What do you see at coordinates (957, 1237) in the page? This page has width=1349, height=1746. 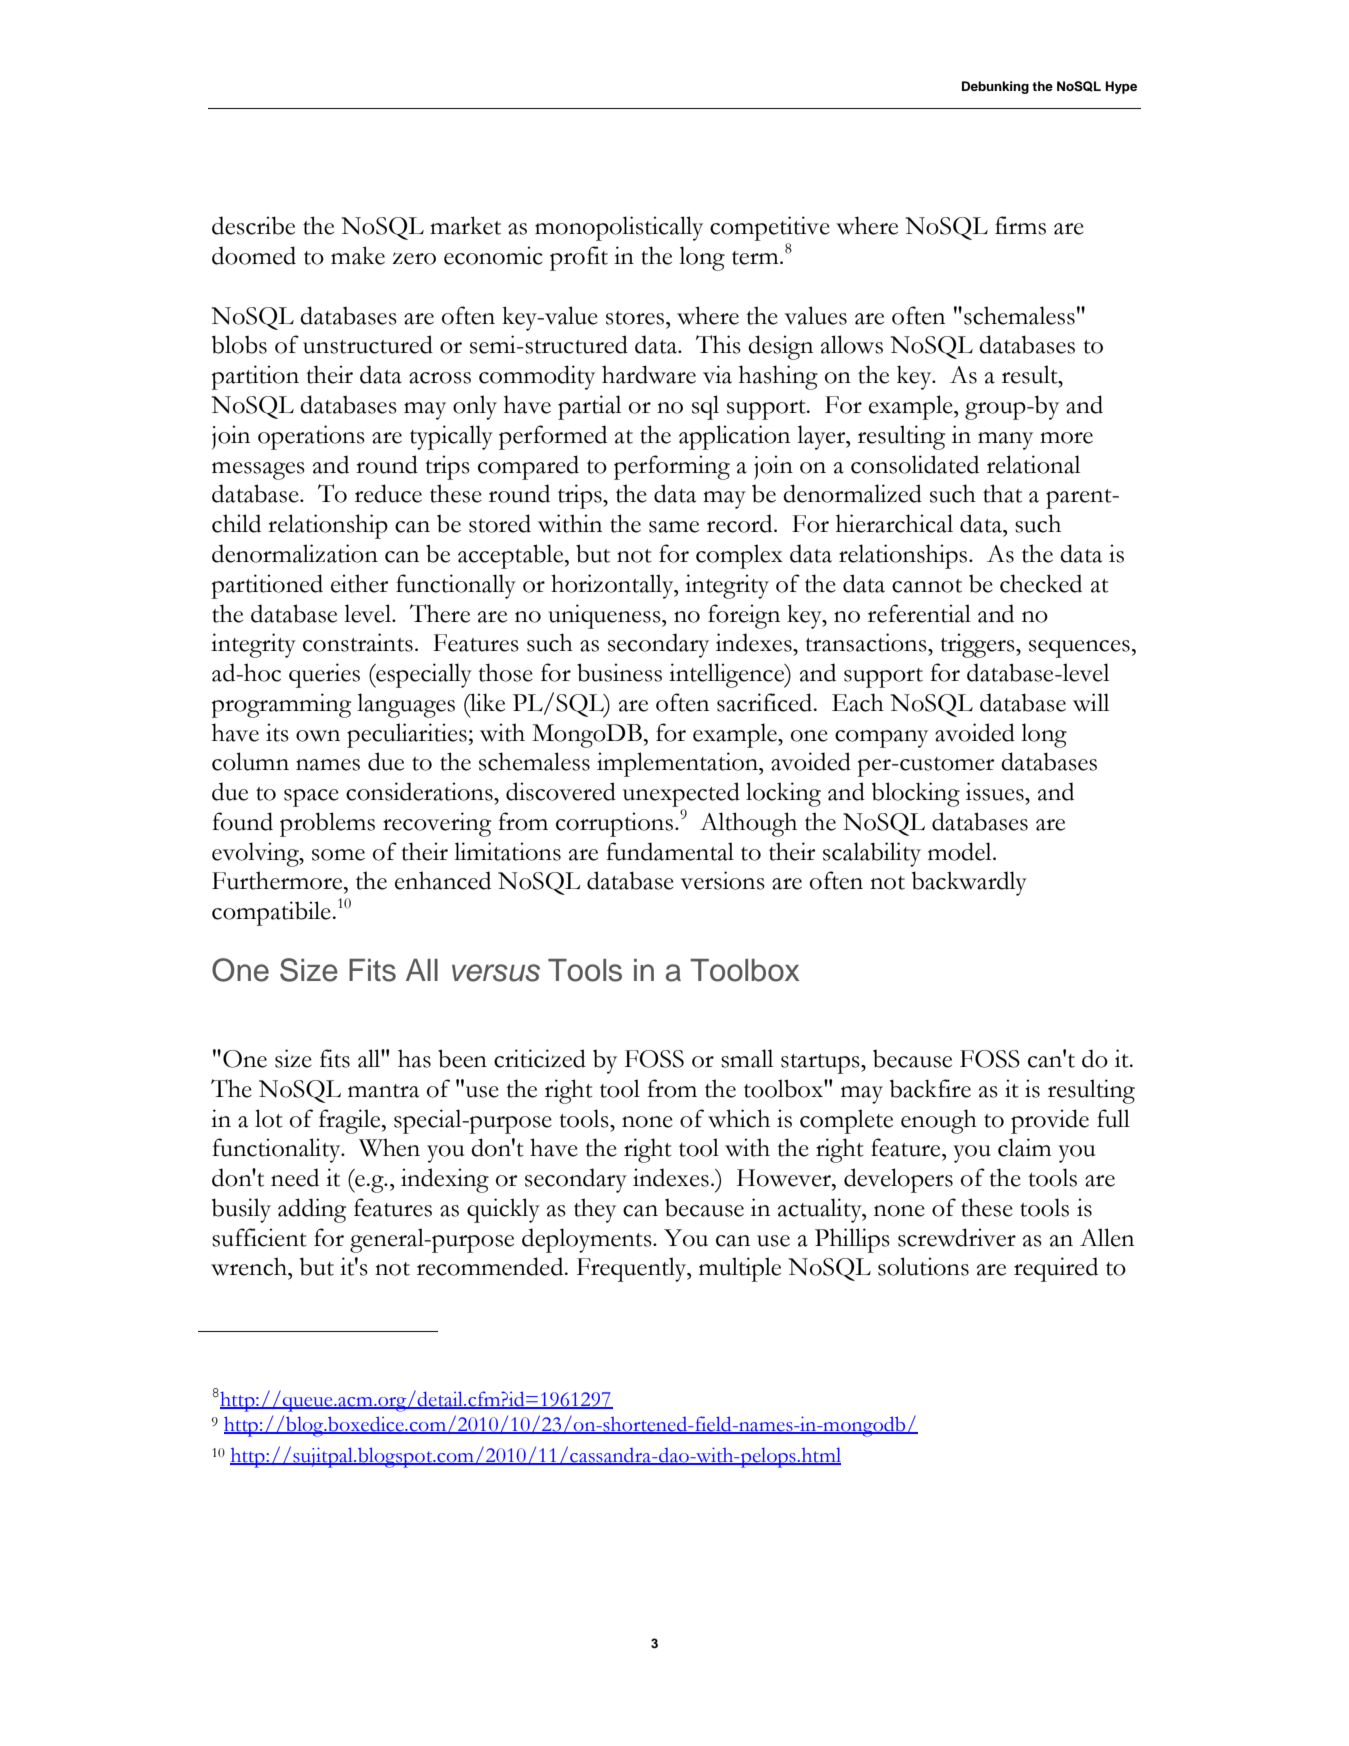 I see `screwdriver` at bounding box center [957, 1237].
